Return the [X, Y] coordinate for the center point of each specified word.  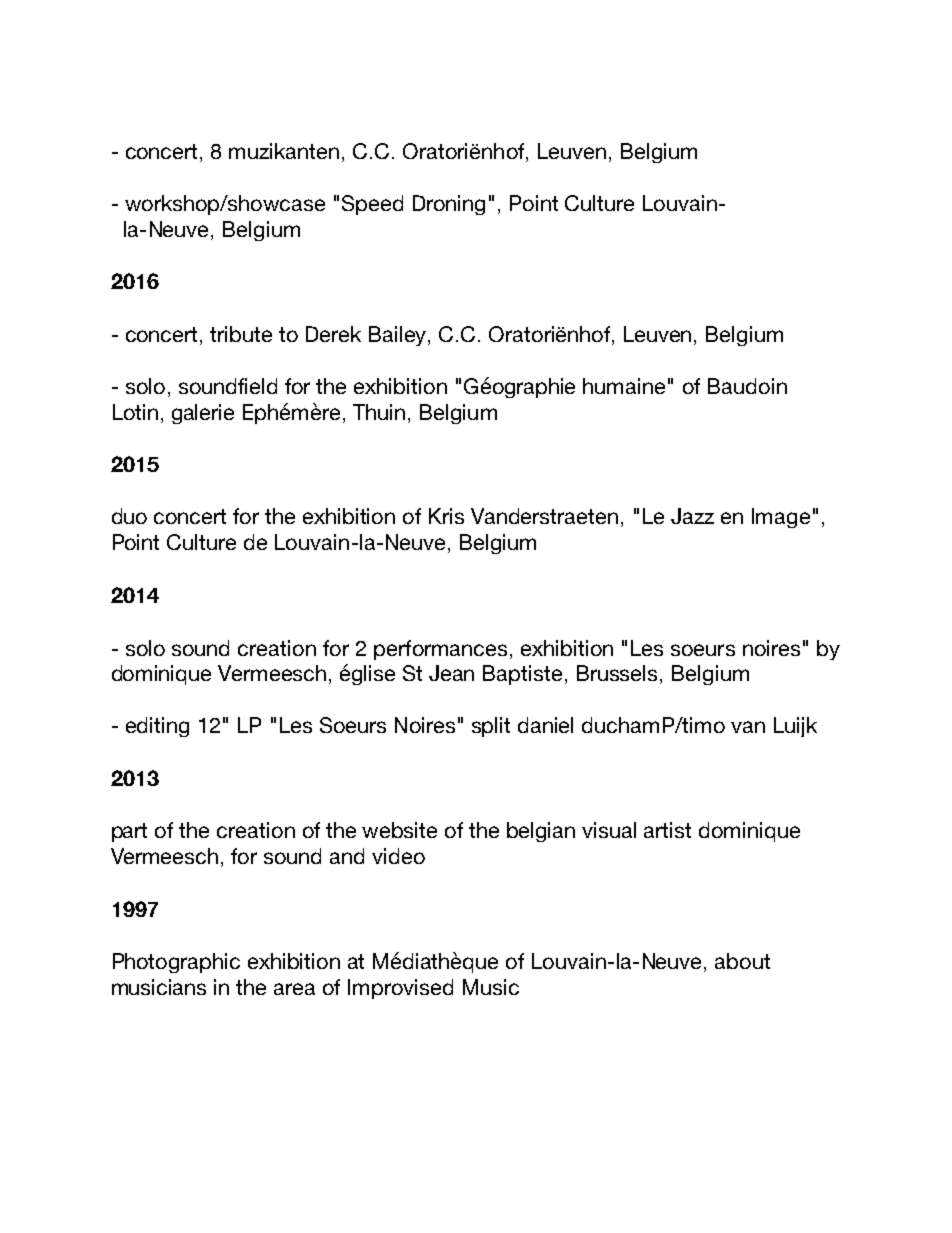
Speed [372, 205]
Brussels [617, 673]
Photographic [176, 963]
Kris [446, 516]
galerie [203, 414]
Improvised [400, 989]
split [491, 727]
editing [157, 727]
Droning [449, 205]
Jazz [692, 516]
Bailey [399, 336]
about [742, 961]
